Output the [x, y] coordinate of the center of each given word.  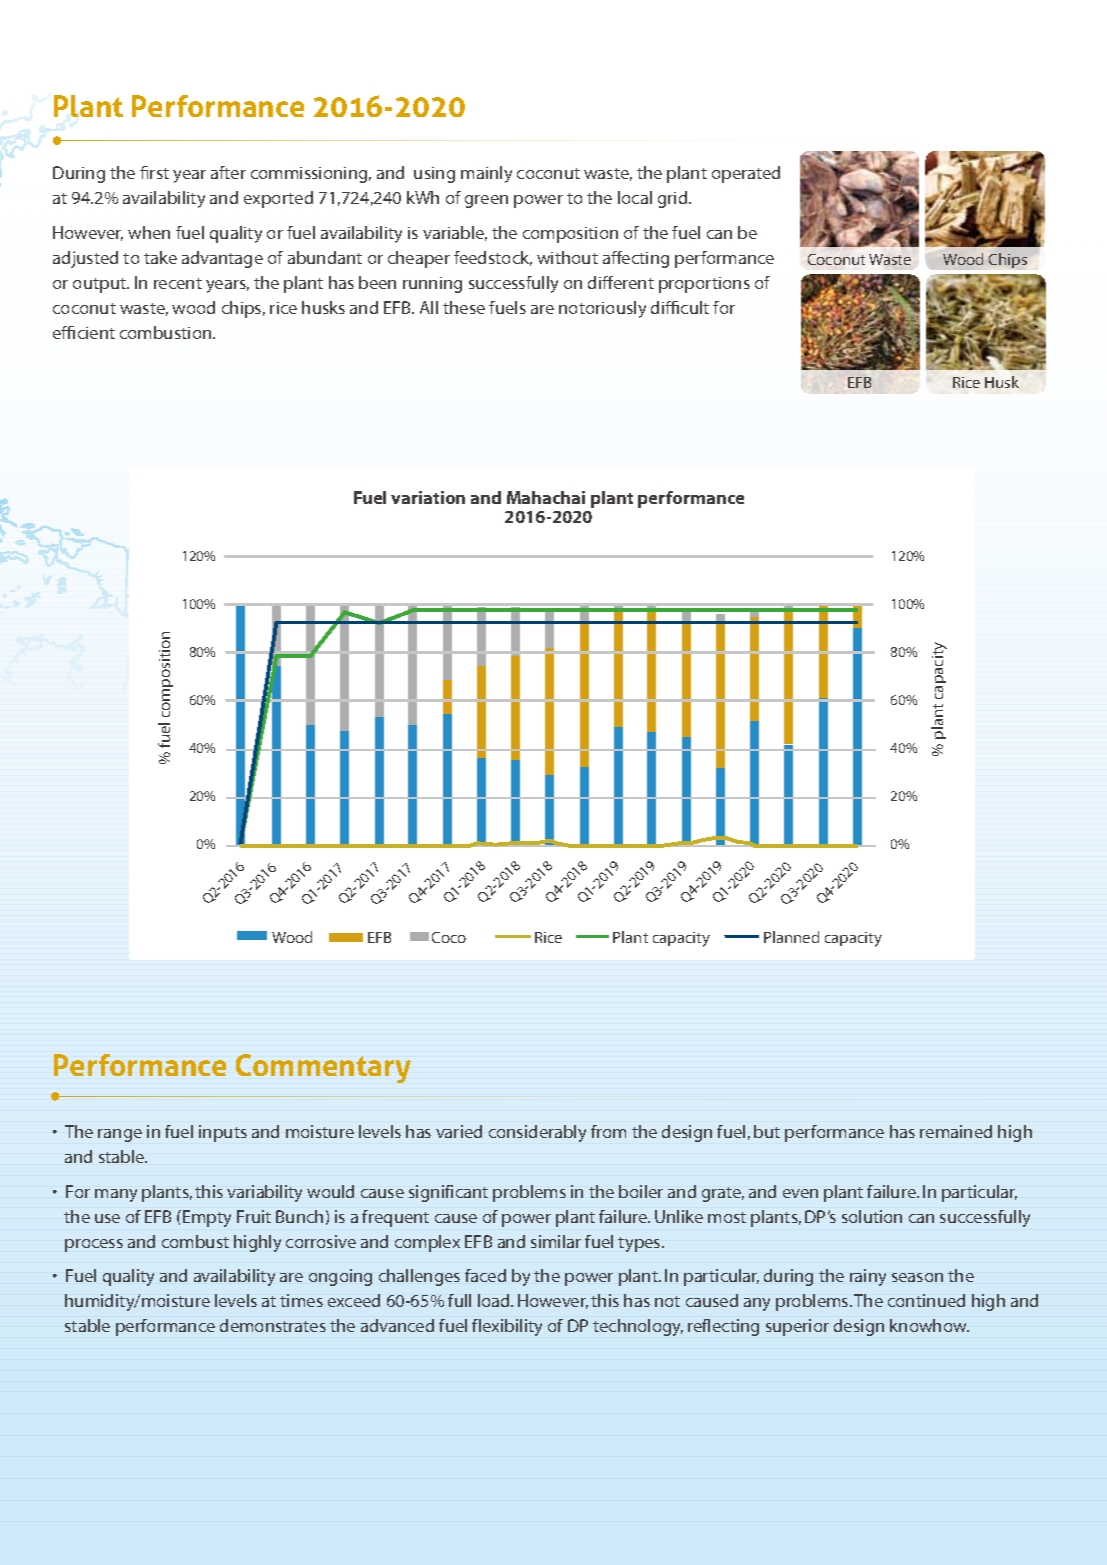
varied [459, 1131]
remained [956, 1131]
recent [178, 283]
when [149, 232]
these [464, 307]
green [486, 201]
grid [674, 199]
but [767, 1131]
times [301, 1300]
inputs [223, 1133]
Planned [791, 937]
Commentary [323, 1068]
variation [428, 497]
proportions [704, 285]
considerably [537, 1133]
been [377, 282]
